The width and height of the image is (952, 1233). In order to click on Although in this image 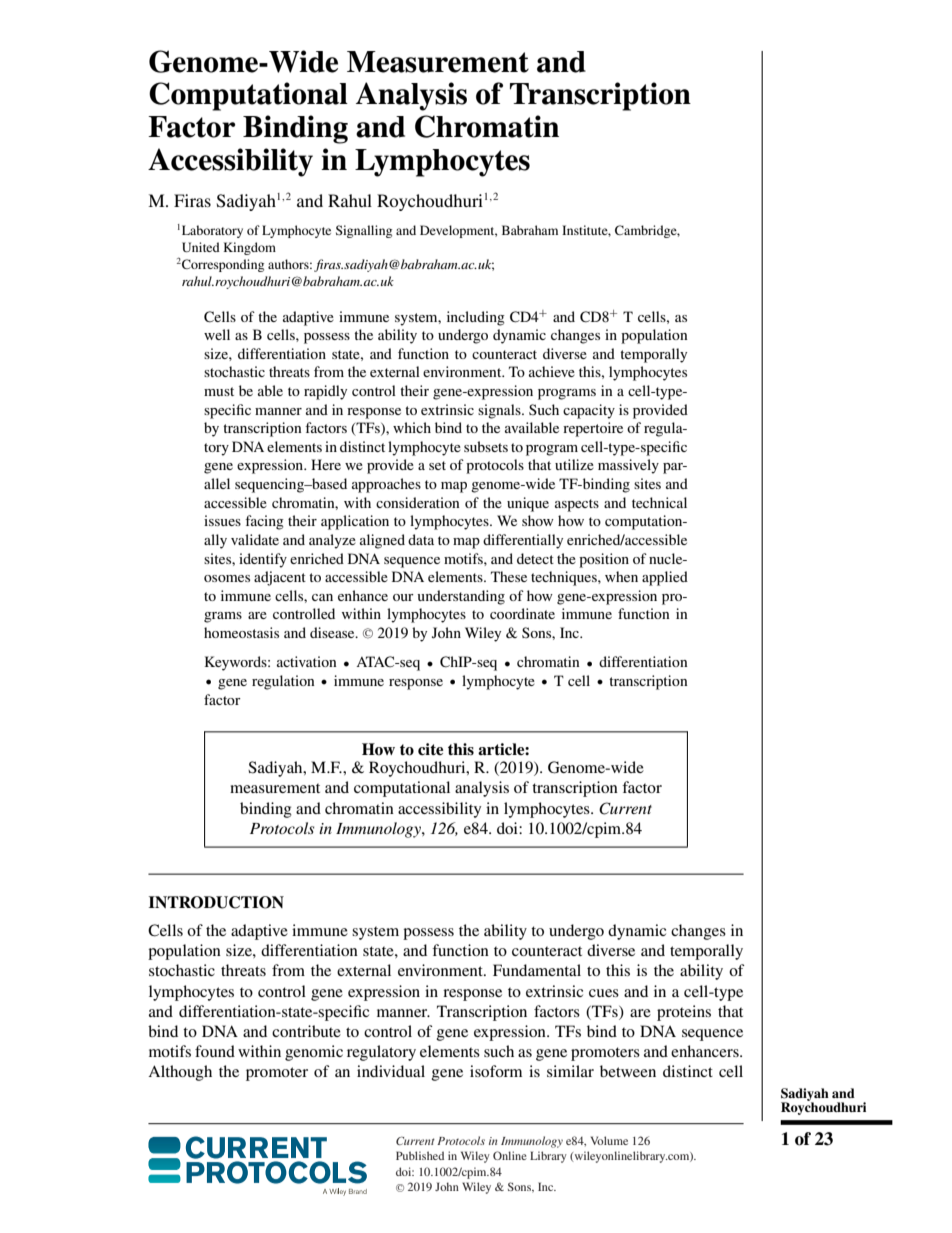, I will do `click(180, 1073)`.
